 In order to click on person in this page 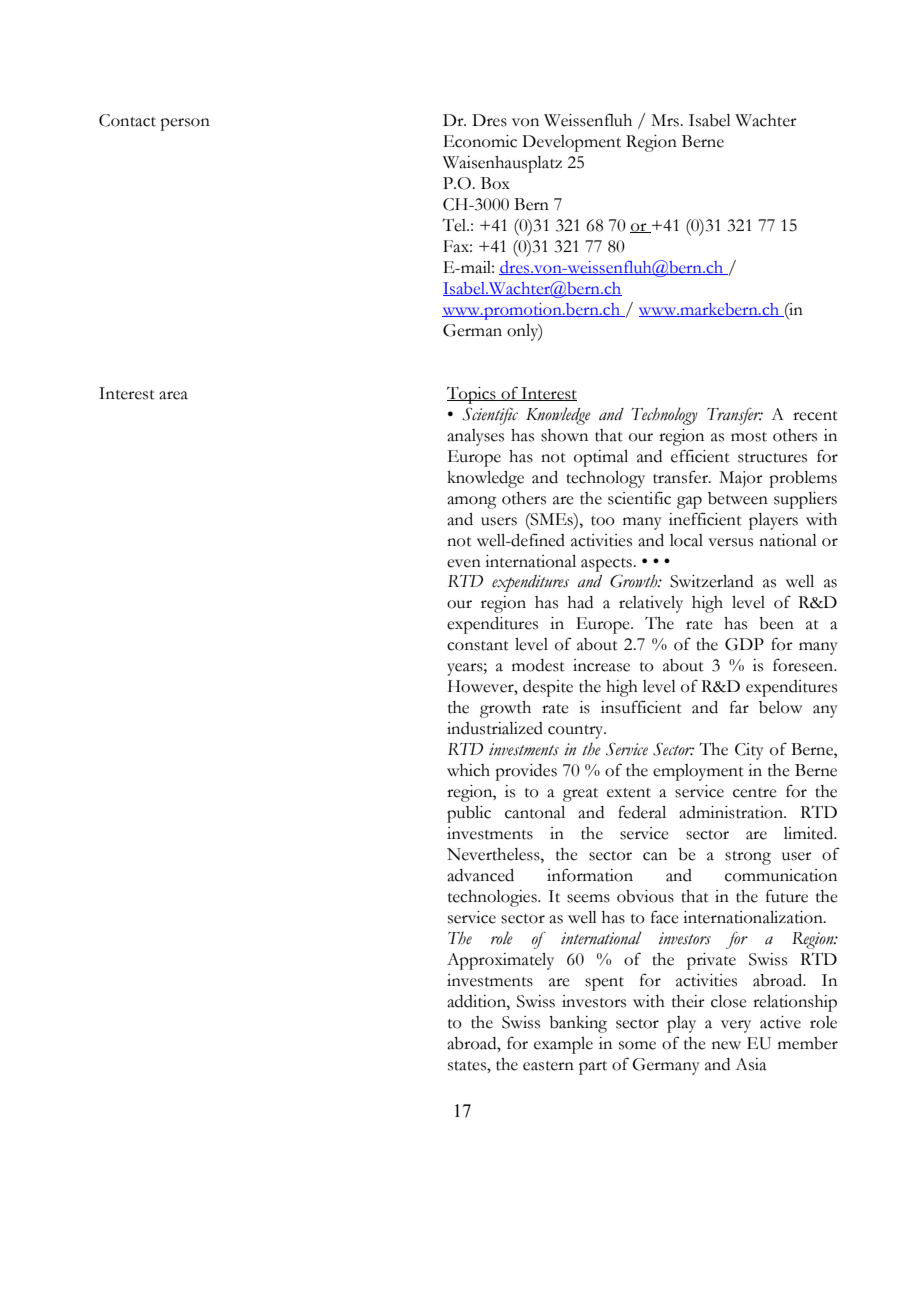, I will do `click(185, 124)`.
